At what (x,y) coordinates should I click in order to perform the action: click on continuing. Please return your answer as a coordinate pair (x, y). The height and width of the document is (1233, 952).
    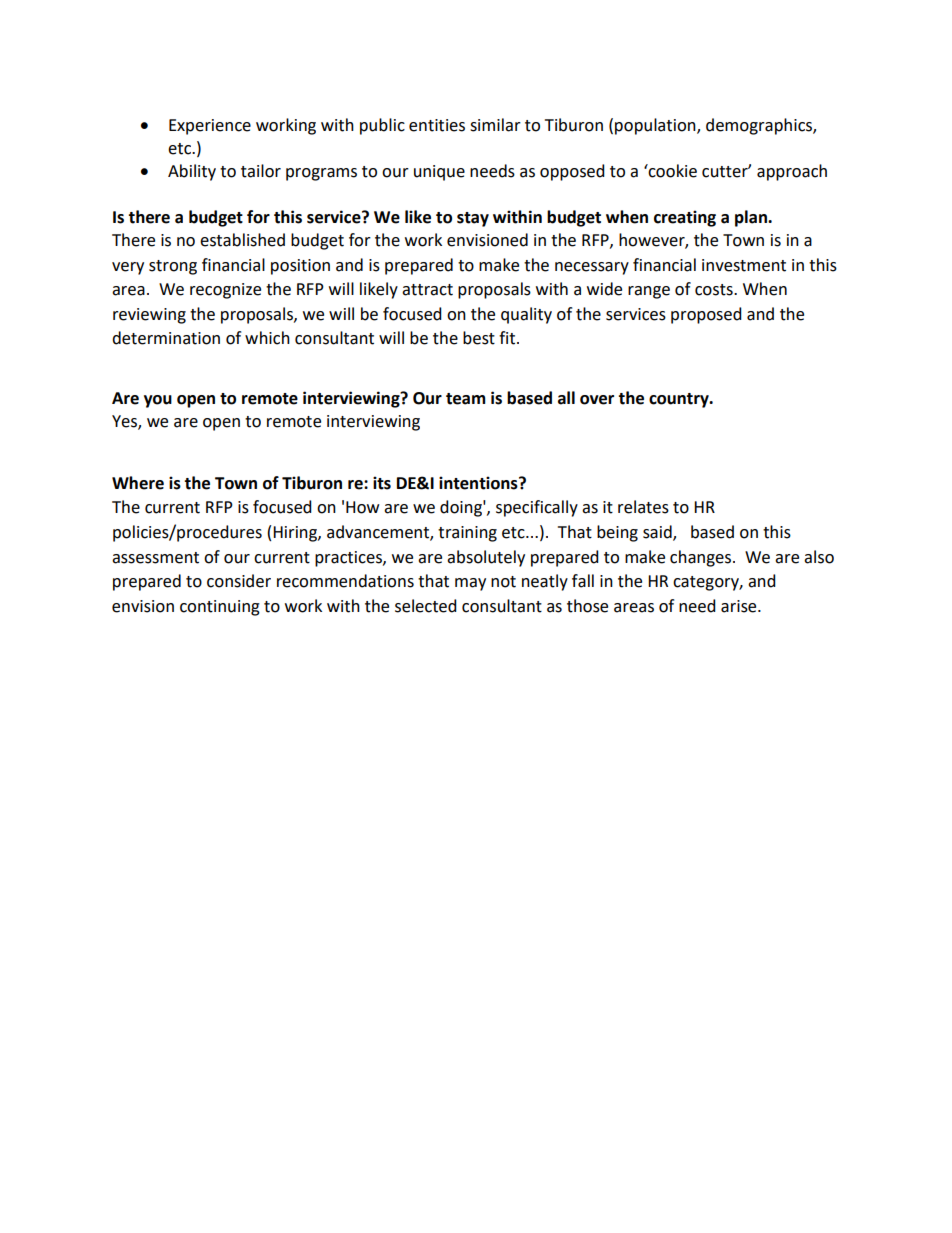
    Looking at the image, I should click on (220, 608).
